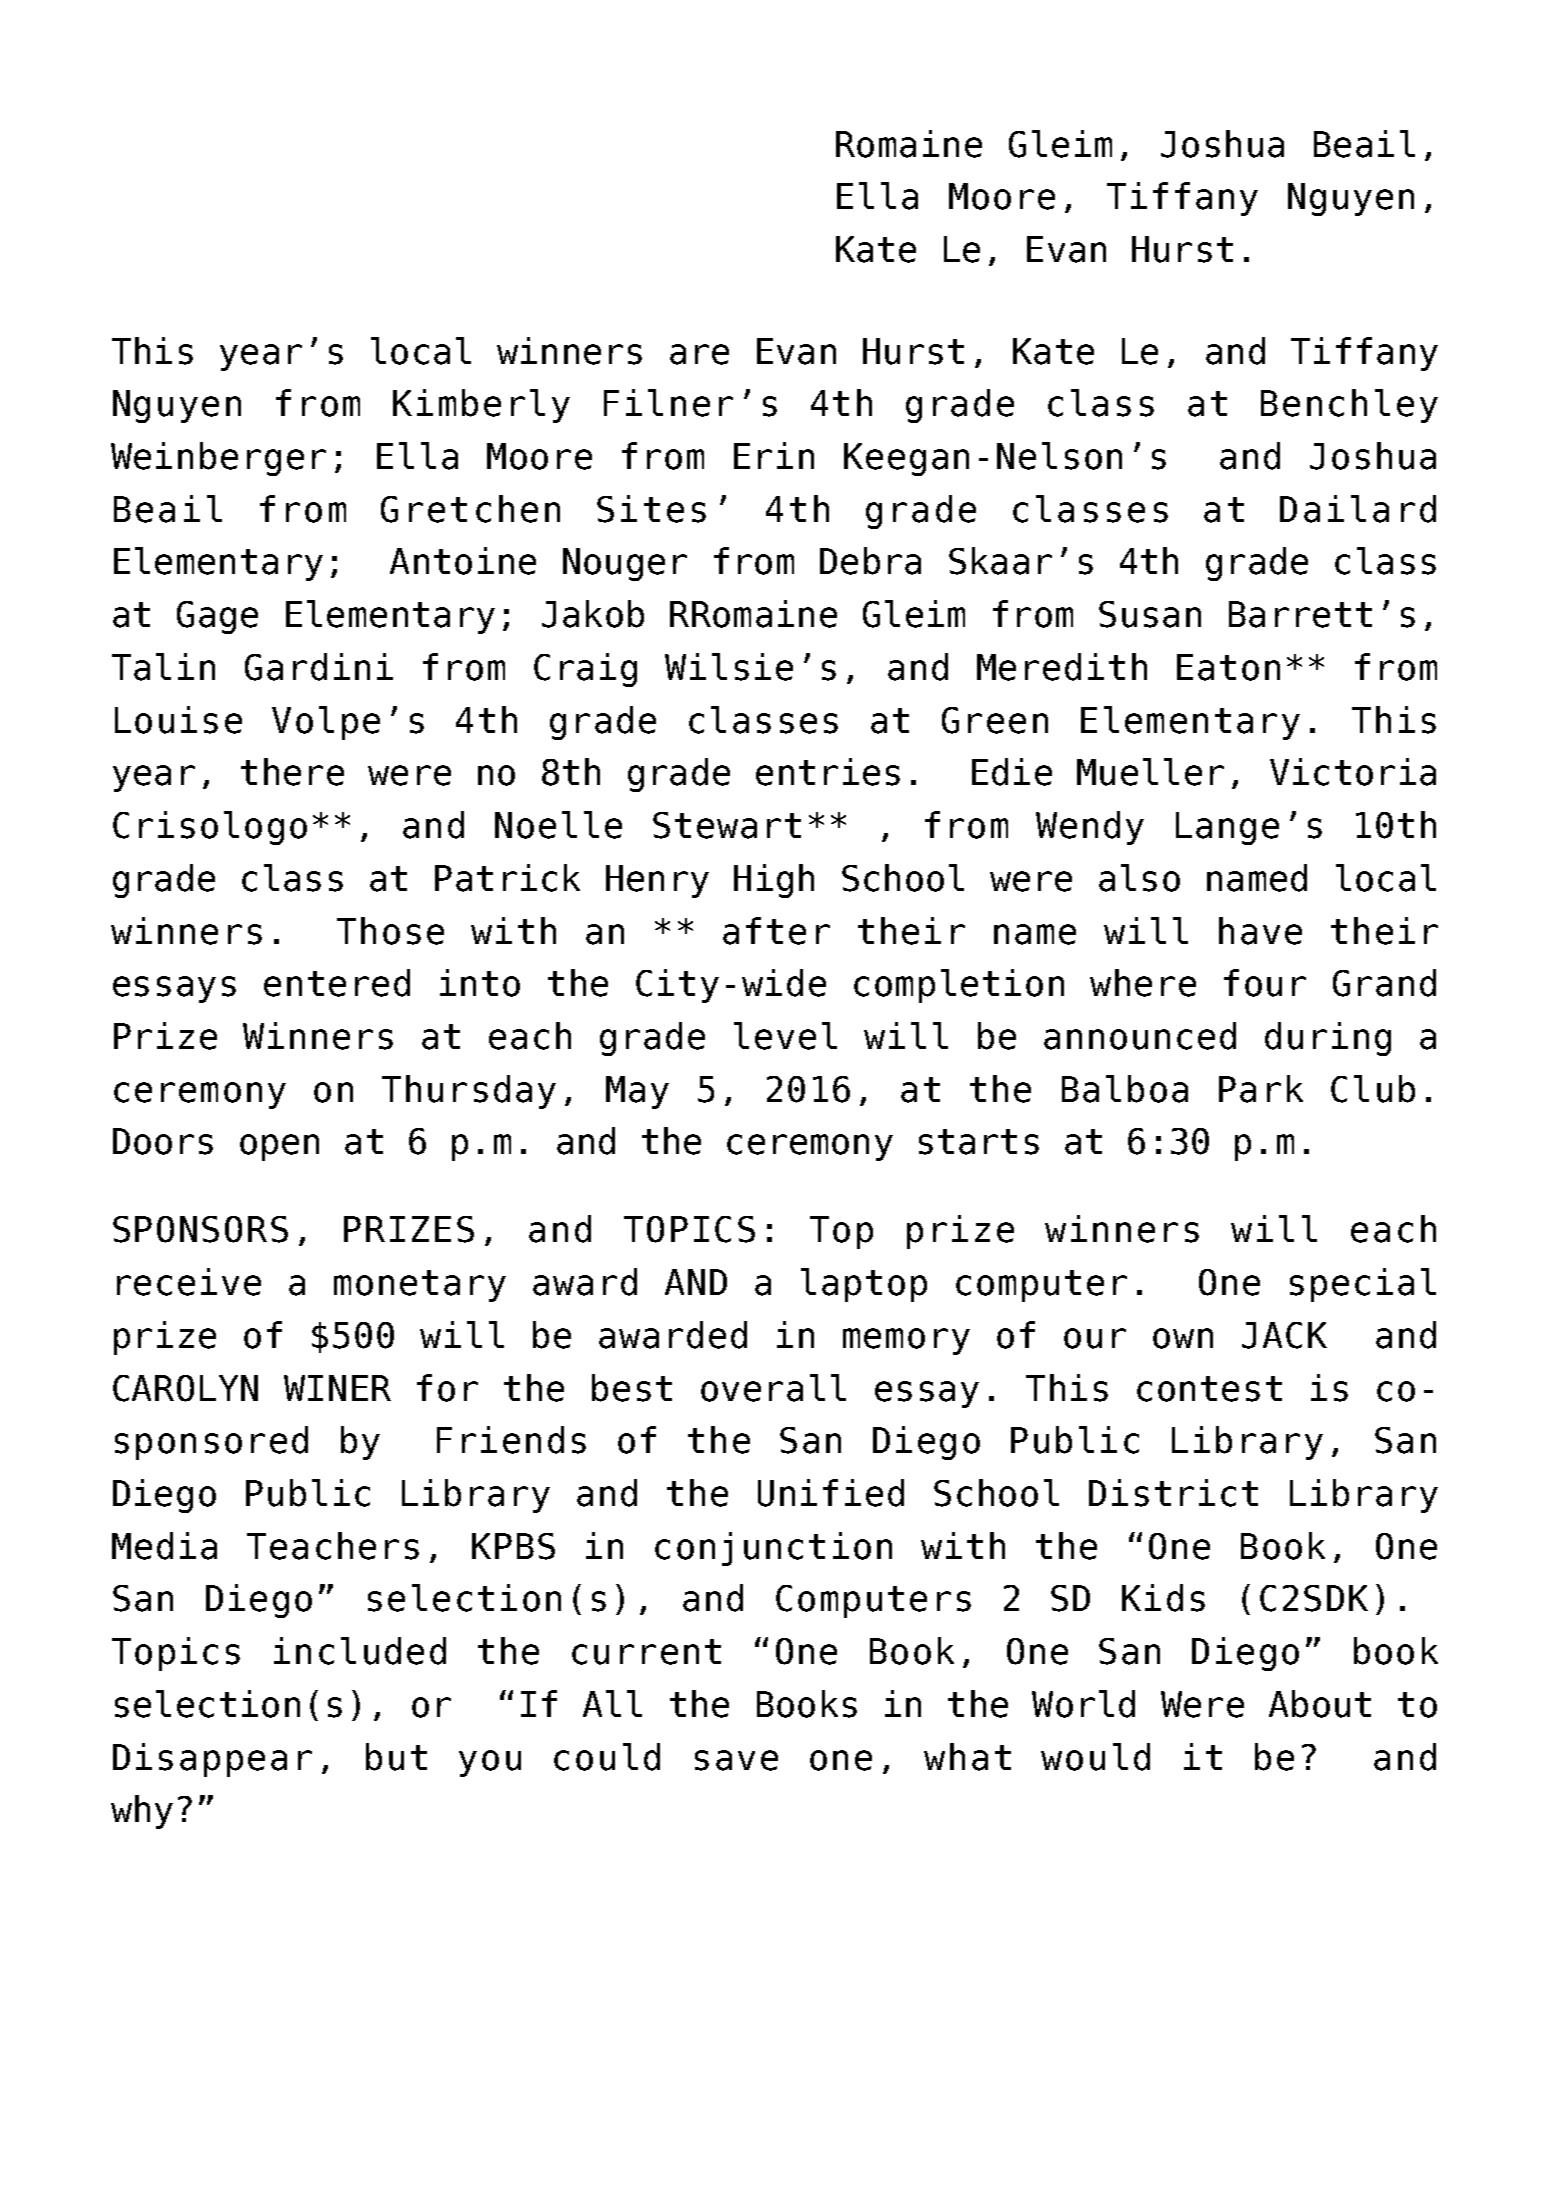 Image resolution: width=1550 pixels, height=2192 pixels. I want to click on Weinberger, so click(218, 459).
